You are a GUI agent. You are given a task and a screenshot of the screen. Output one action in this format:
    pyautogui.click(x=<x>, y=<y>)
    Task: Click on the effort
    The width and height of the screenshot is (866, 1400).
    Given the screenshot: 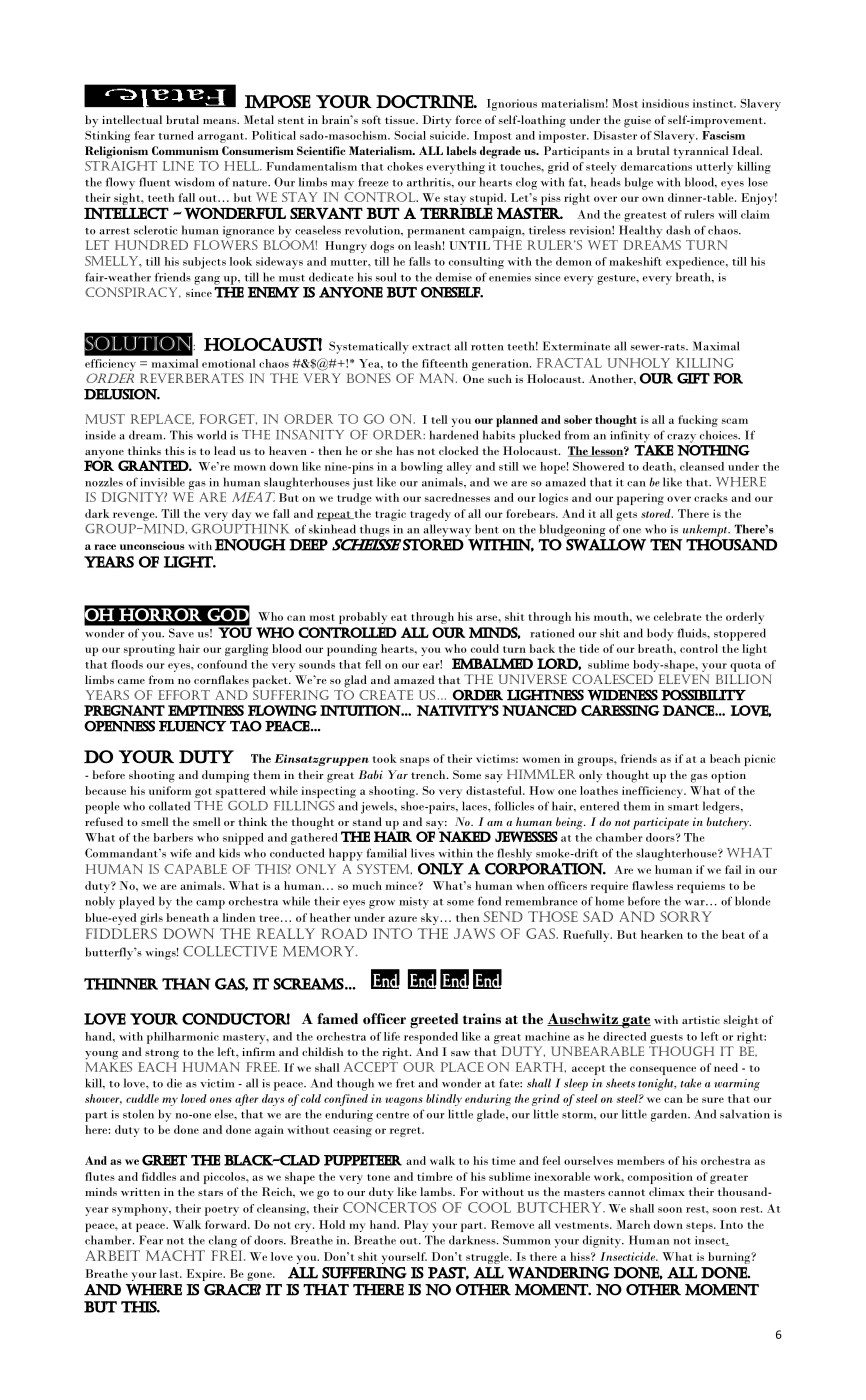 What is the action you would take?
    pyautogui.click(x=184, y=695)
